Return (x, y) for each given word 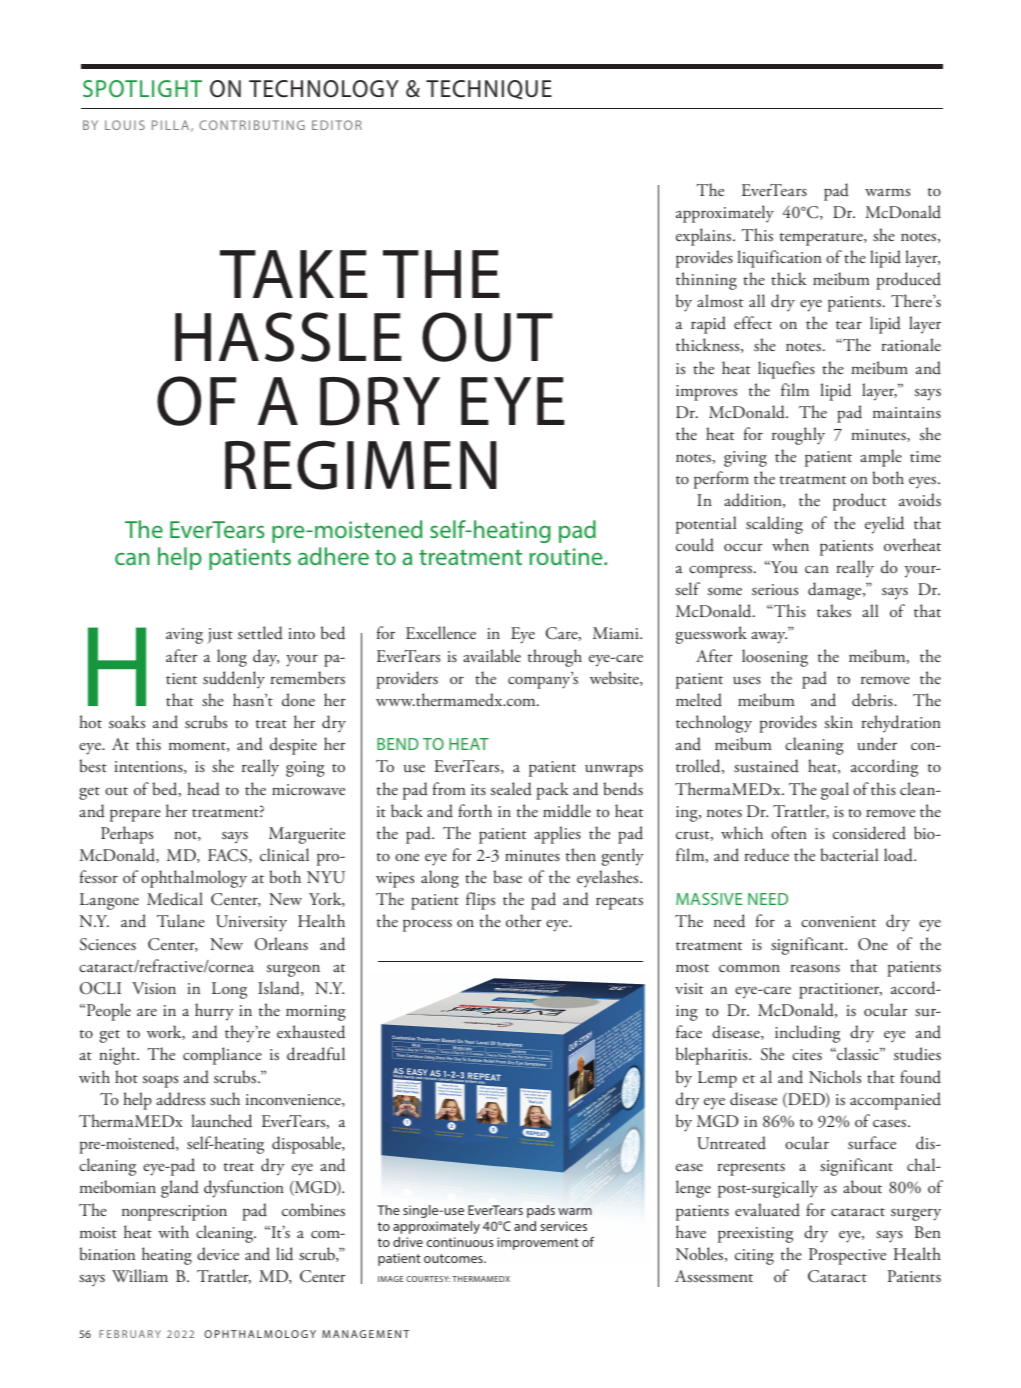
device (218, 1254)
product (859, 502)
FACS (229, 856)
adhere (333, 556)
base (507, 876)
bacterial (849, 854)
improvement (538, 1243)
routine (567, 556)
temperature (822, 239)
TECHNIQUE (489, 90)
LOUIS (125, 125)
